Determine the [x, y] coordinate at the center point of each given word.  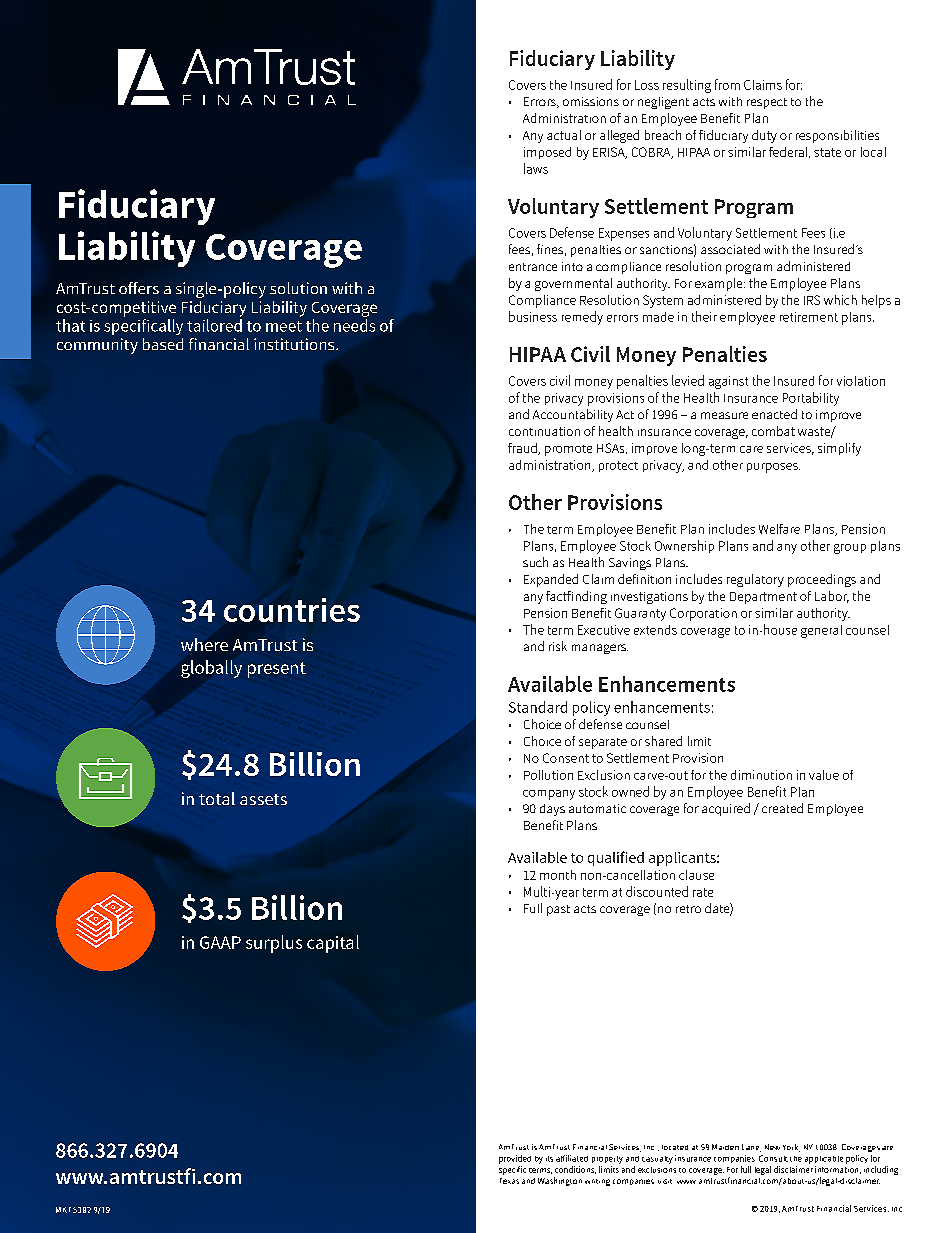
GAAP [220, 942]
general [821, 631]
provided [515, 1159]
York [791, 1148]
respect [767, 103]
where [204, 644]
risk [558, 646]
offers [139, 288]
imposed [547, 153]
